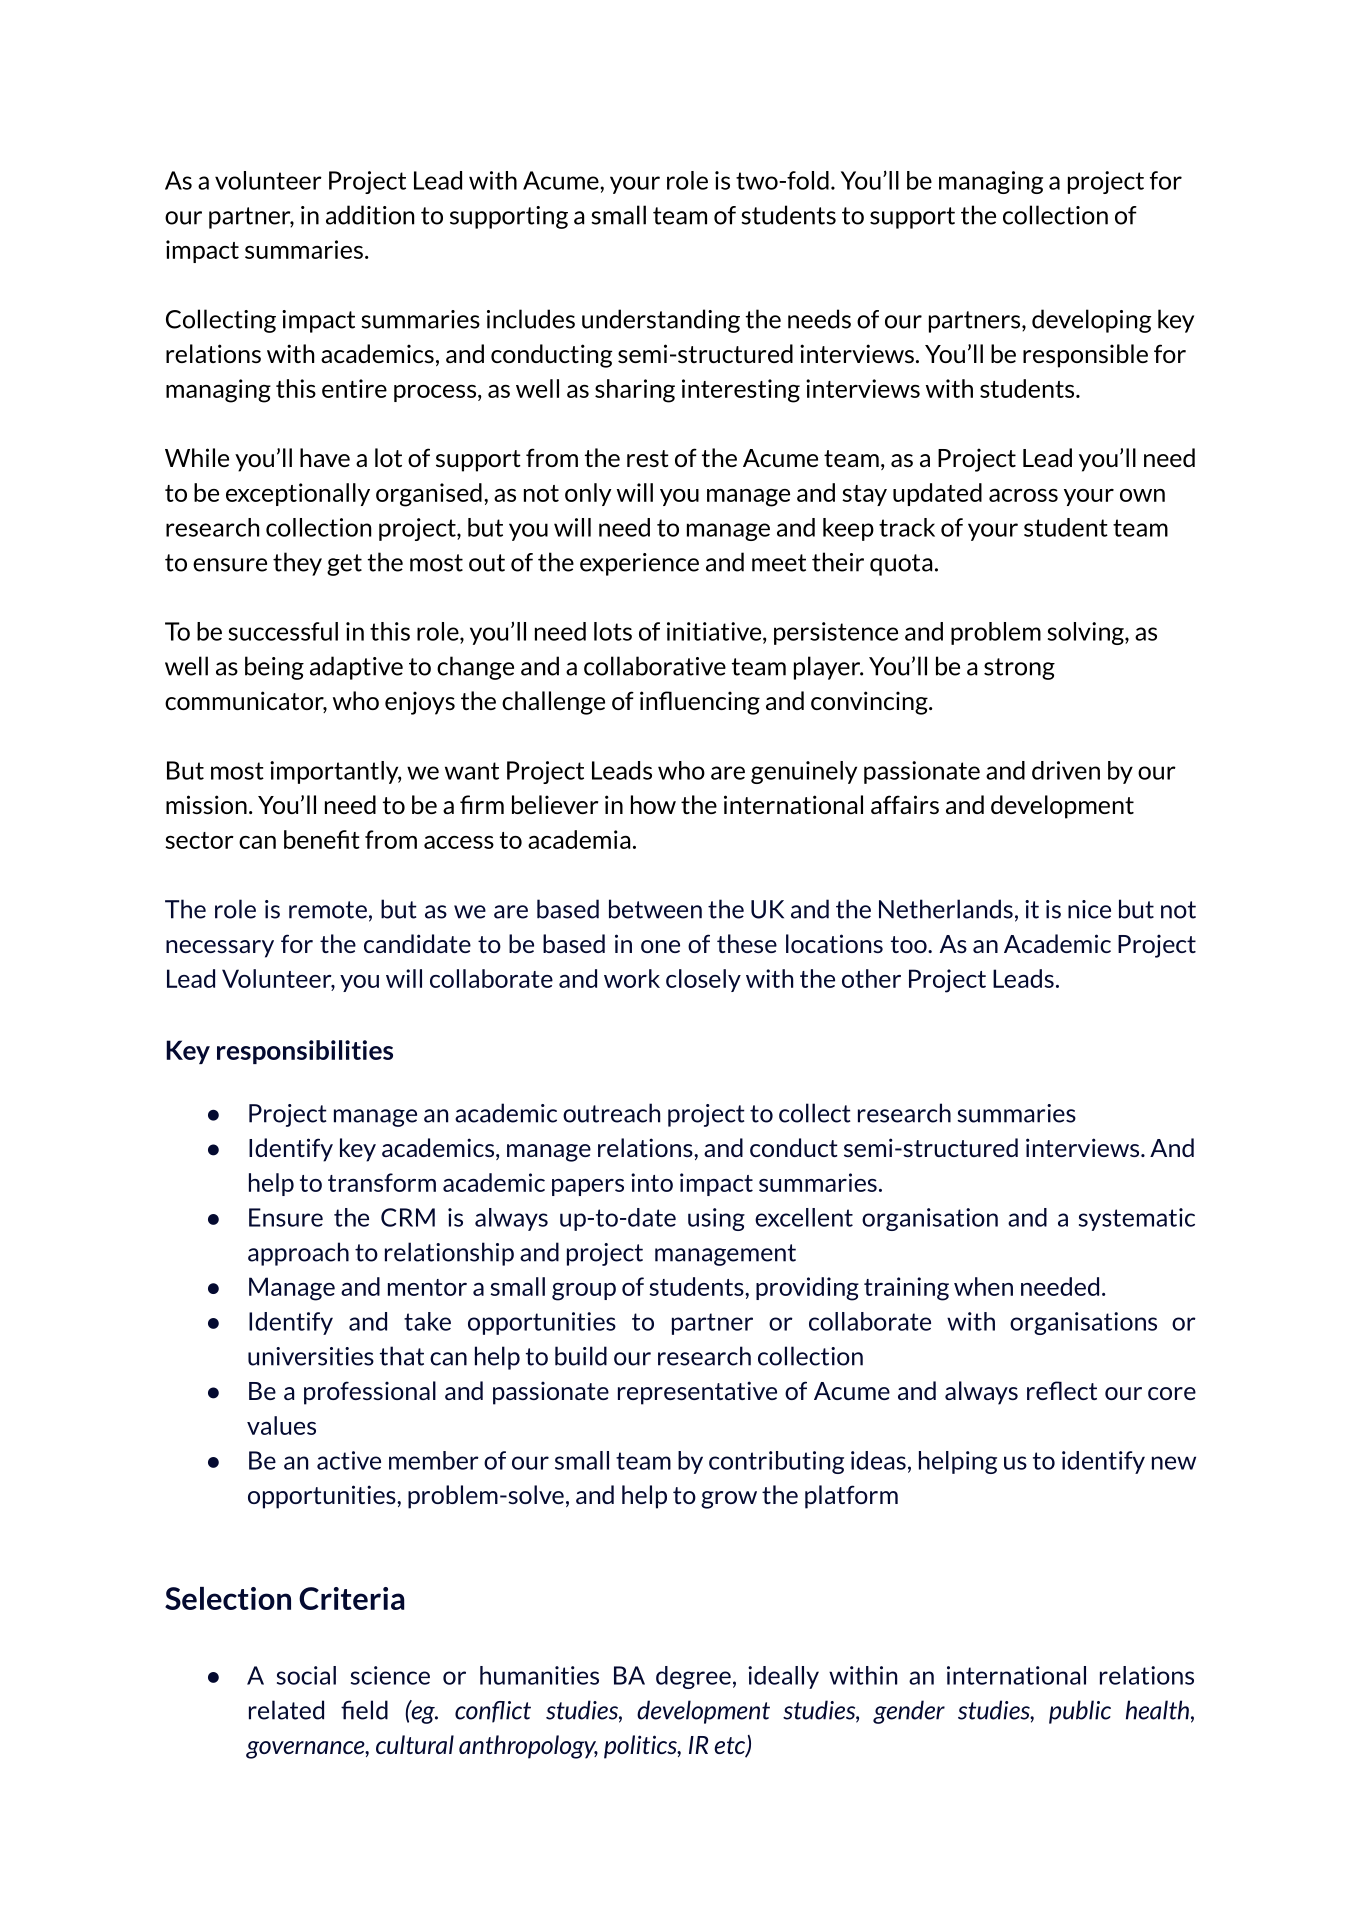 The image size is (1363, 1925). What do you see at coordinates (274, 668) in the page?
I see `being` at bounding box center [274, 668].
